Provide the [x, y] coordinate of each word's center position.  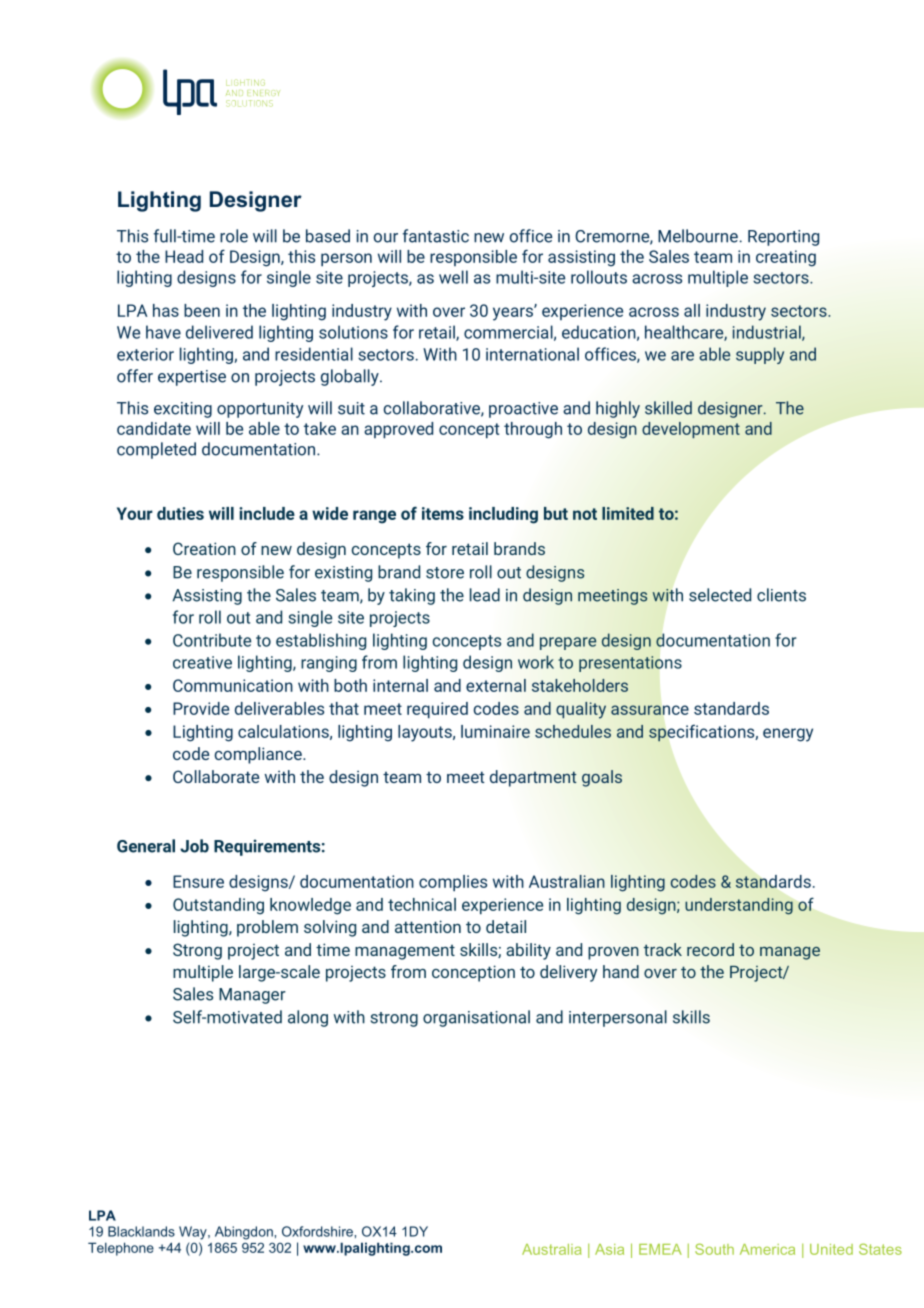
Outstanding [218, 906]
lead [485, 595]
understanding [739, 906]
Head [184, 256]
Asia [609, 1249]
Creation [204, 548]
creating [786, 258]
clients [781, 595]
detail [506, 926]
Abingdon [245, 1233]
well [453, 277]
